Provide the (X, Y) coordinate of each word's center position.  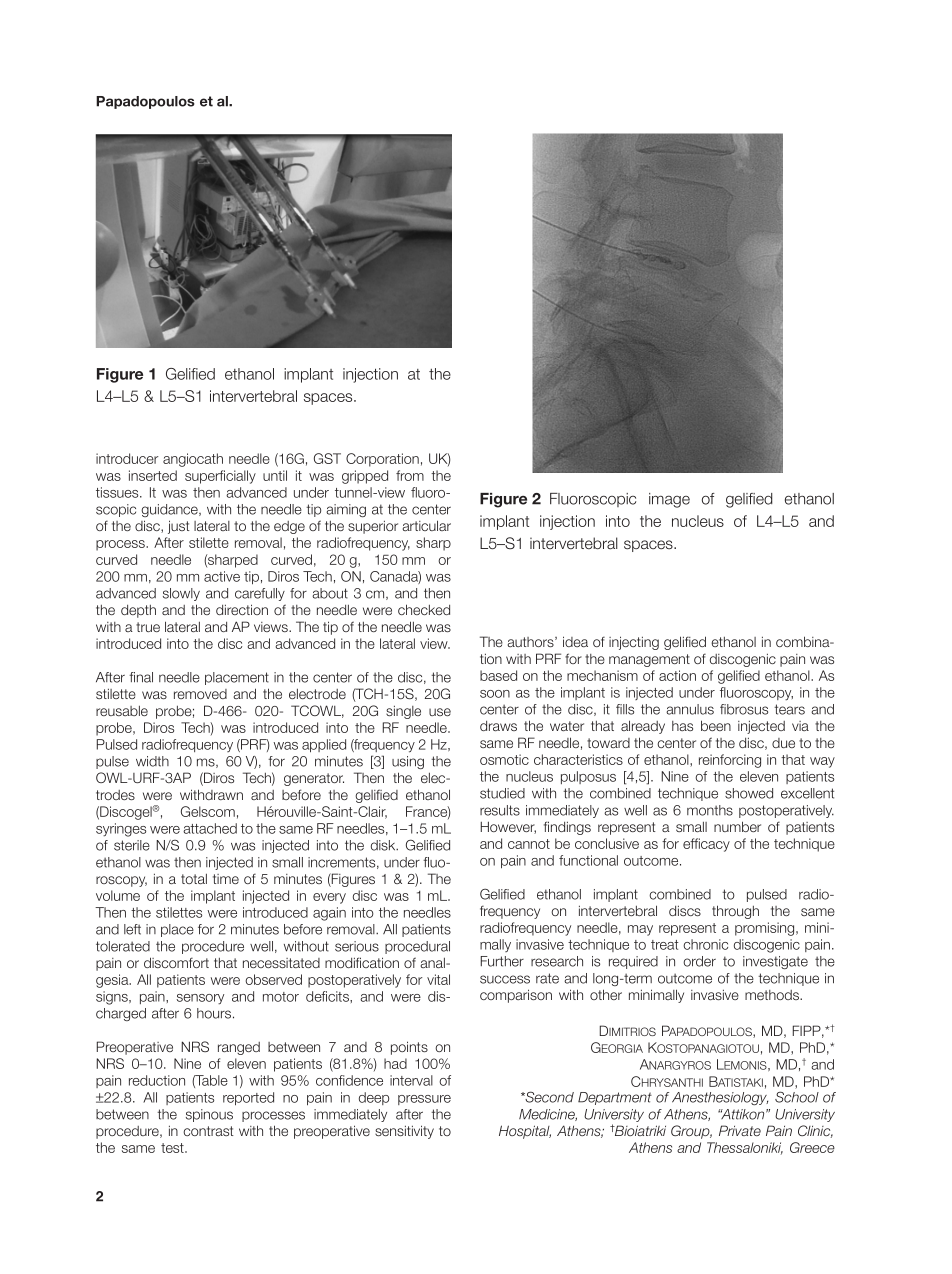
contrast (208, 1131)
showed (749, 793)
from (410, 475)
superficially (220, 477)
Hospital (525, 1132)
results (500, 810)
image (669, 500)
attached (210, 828)
